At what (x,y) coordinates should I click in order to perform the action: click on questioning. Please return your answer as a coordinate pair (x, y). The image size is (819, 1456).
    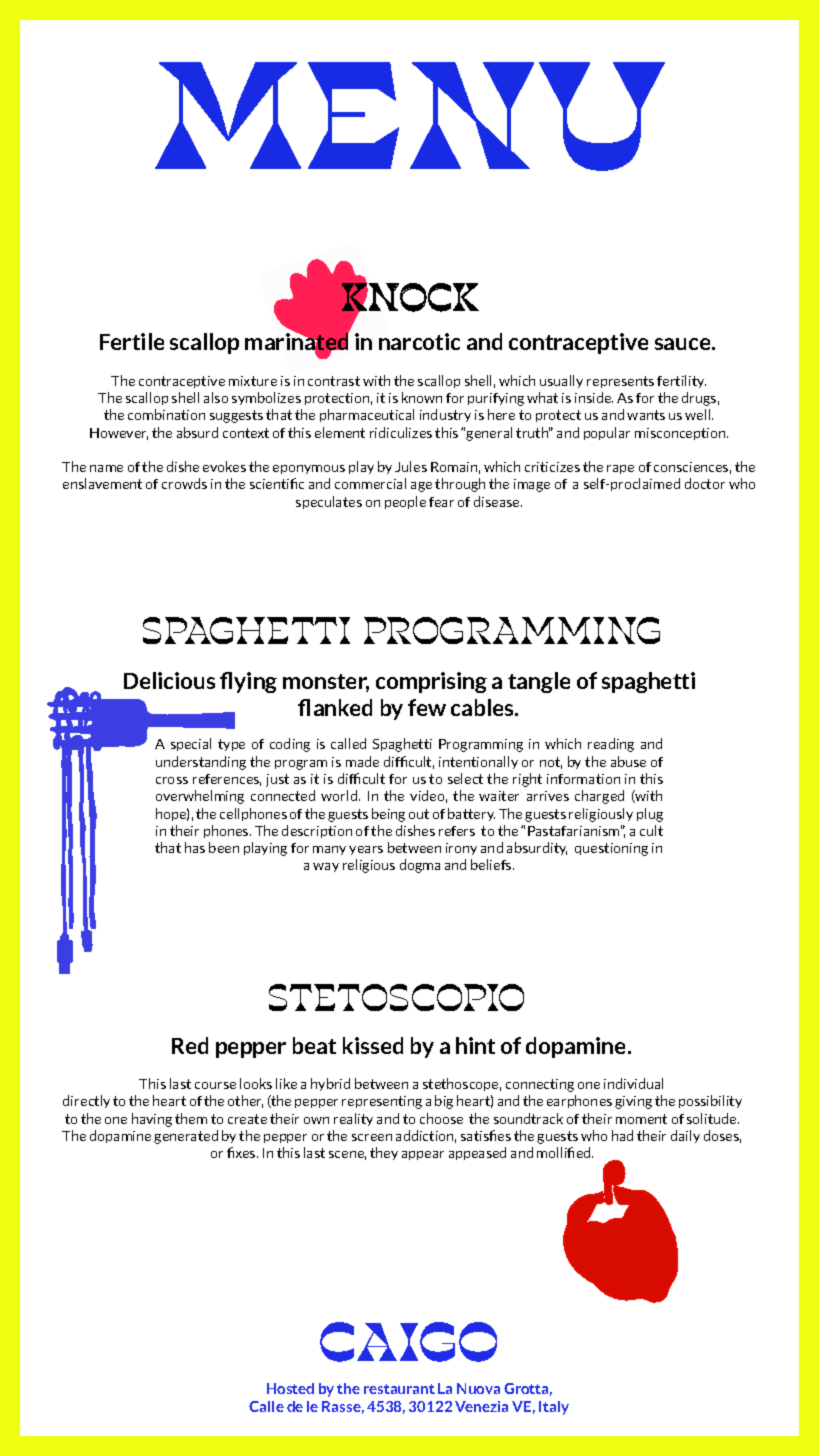
    Looking at the image, I should click on (611, 849).
